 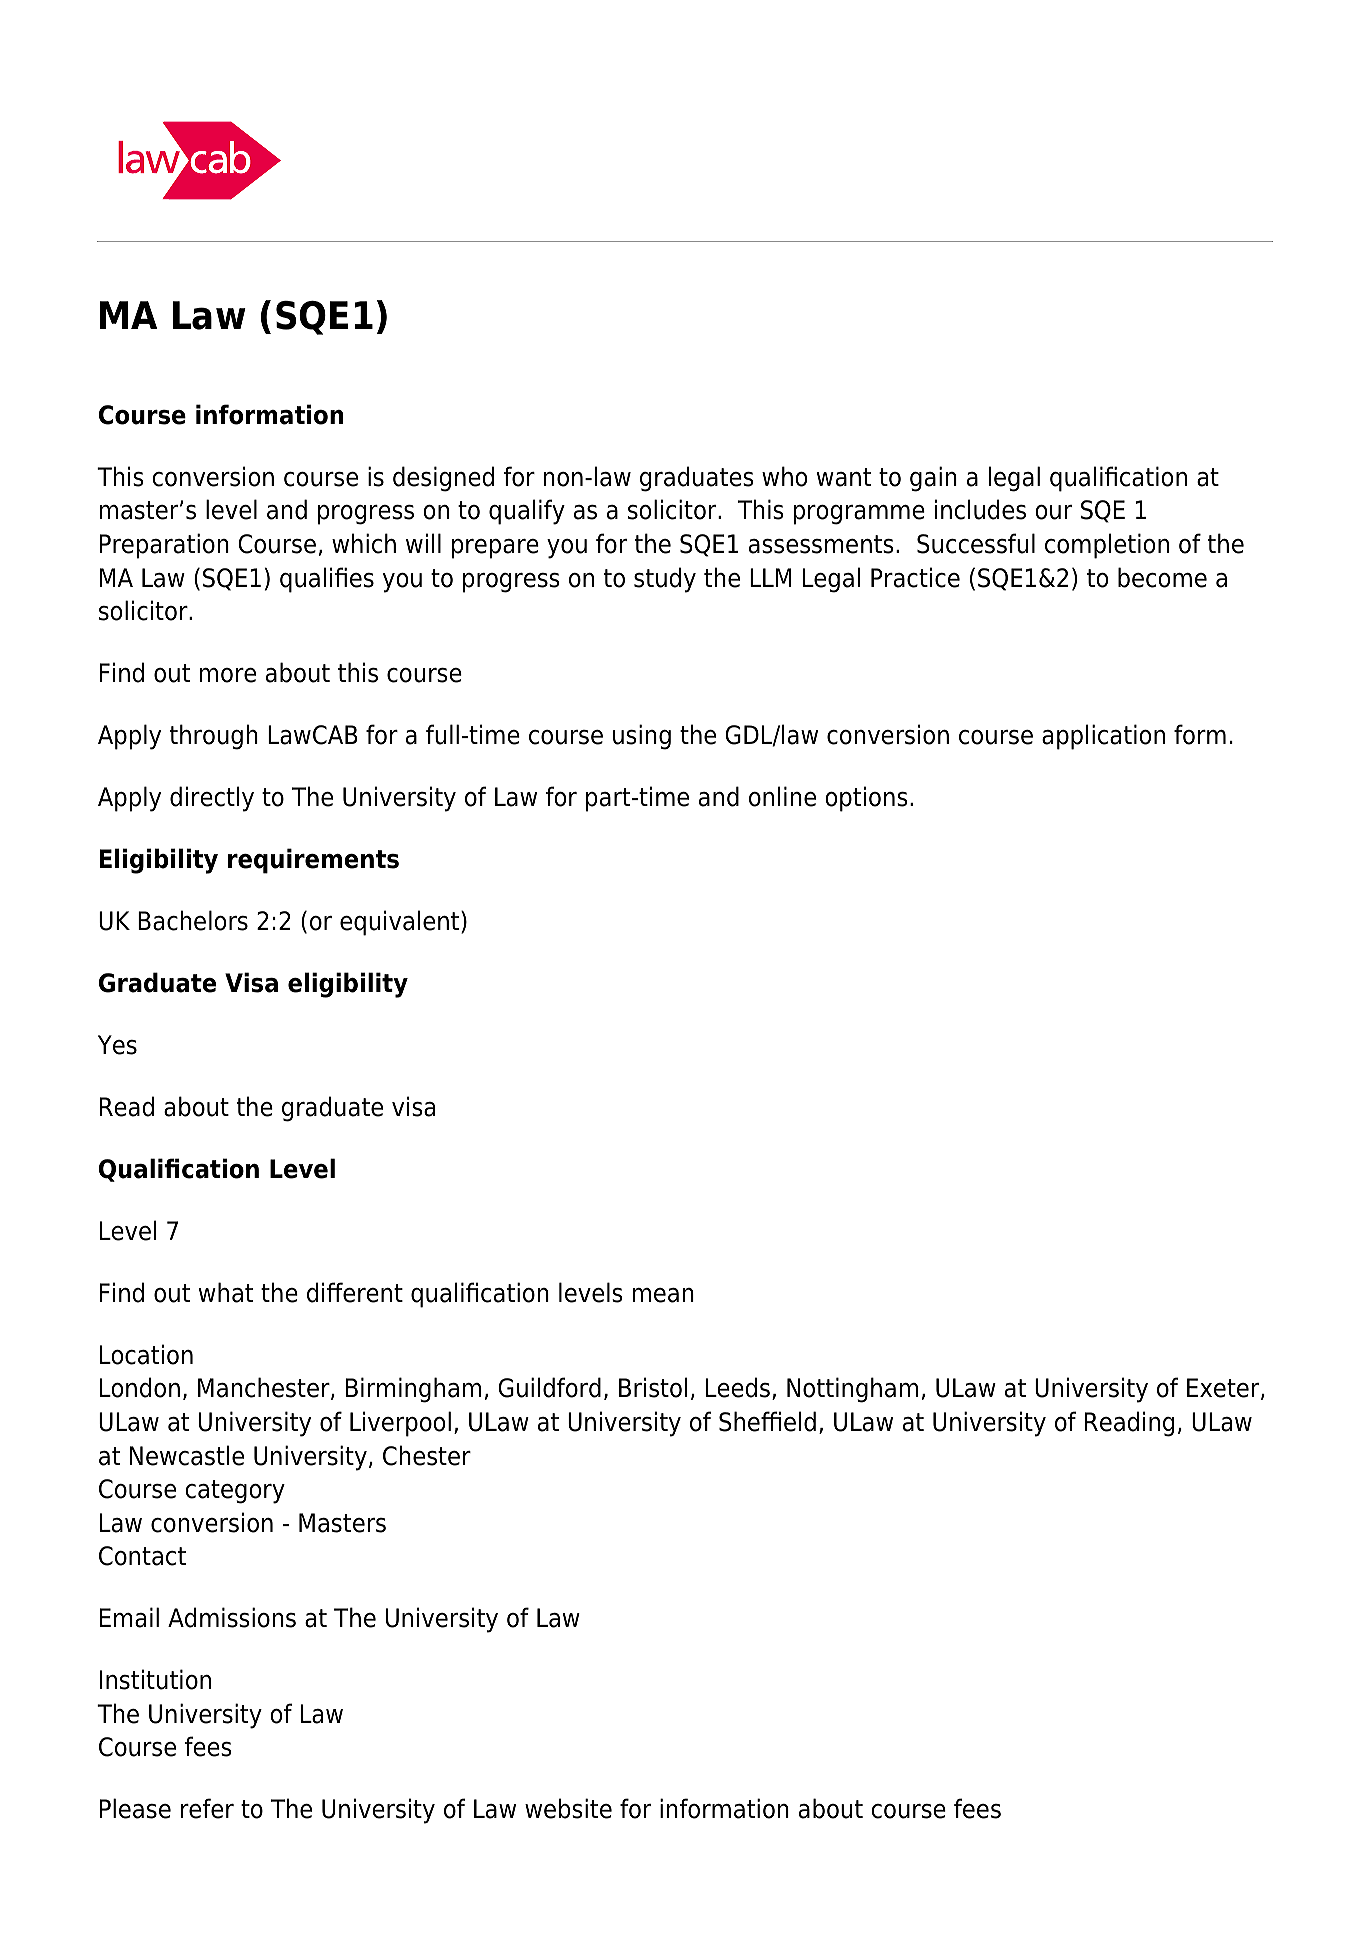 What do you see at coordinates (117, 1045) in the screenshot?
I see `Yes` at bounding box center [117, 1045].
